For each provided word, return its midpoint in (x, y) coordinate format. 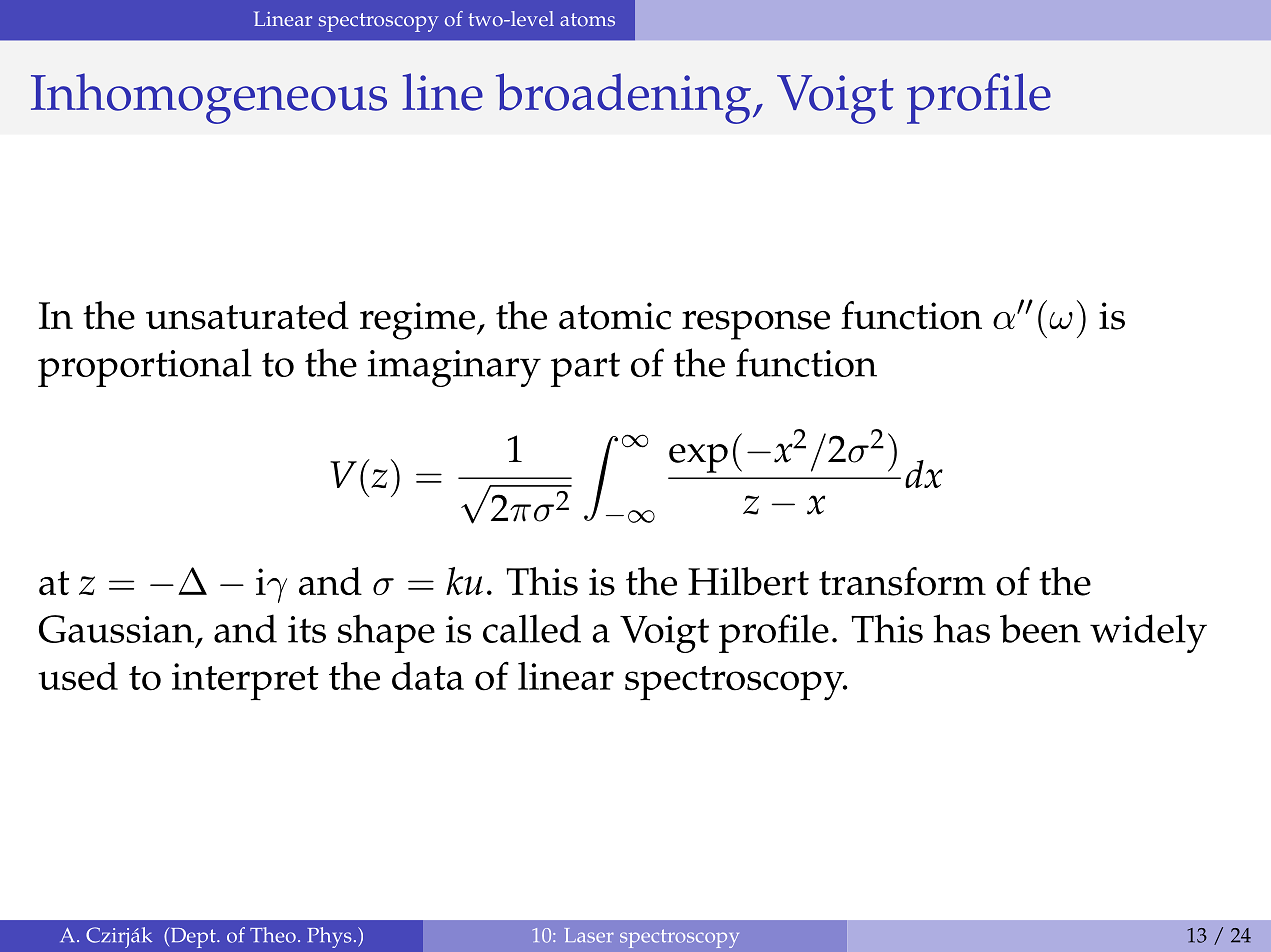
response (756, 325)
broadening (625, 98)
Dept (193, 938)
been (1040, 628)
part (585, 369)
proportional (145, 367)
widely (1148, 633)
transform (902, 581)
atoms (587, 20)
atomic (615, 316)
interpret (245, 682)
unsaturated (247, 315)
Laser (589, 935)
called (532, 628)
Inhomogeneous (209, 98)
